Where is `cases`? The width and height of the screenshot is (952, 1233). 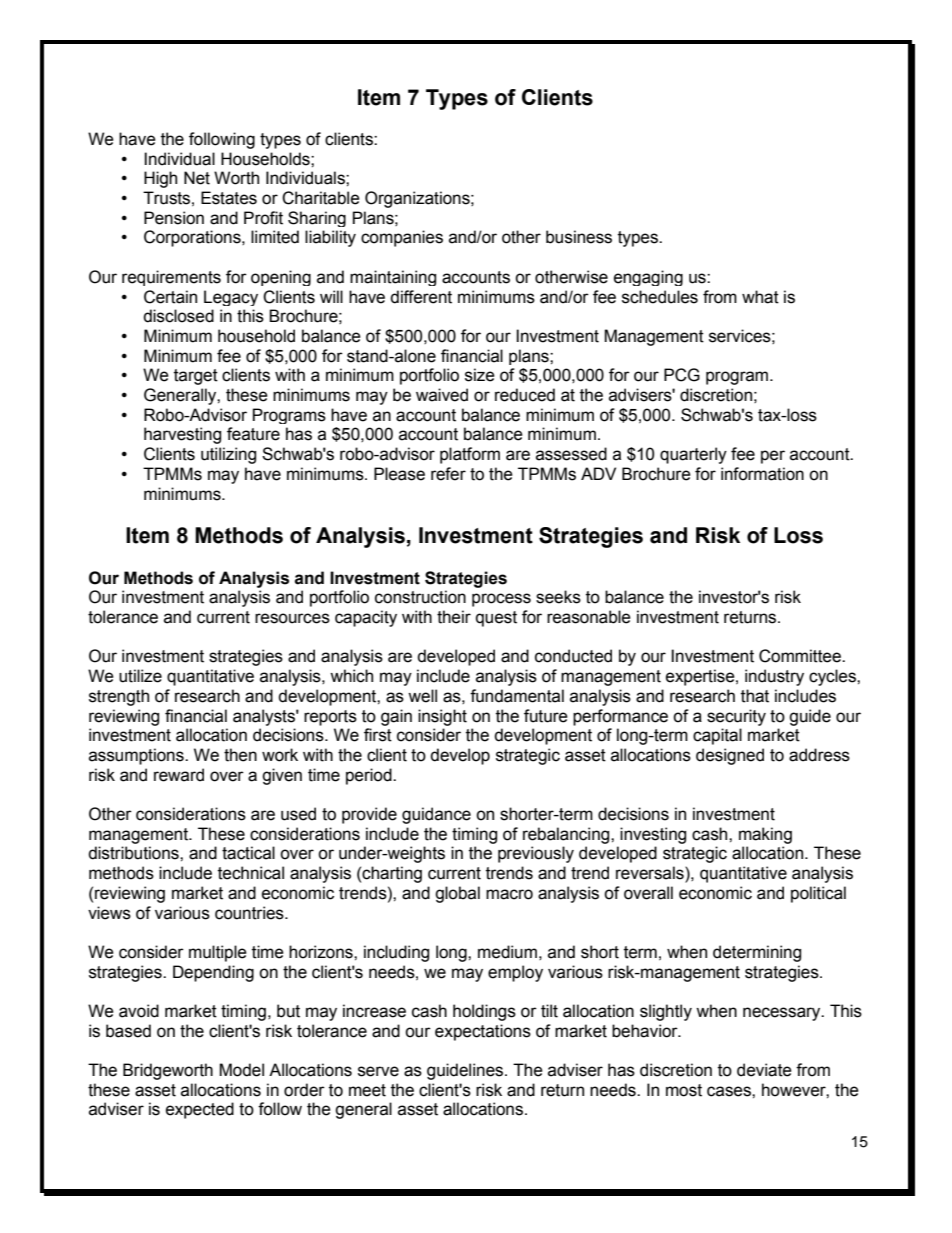
cases is located at coordinates (730, 1091).
